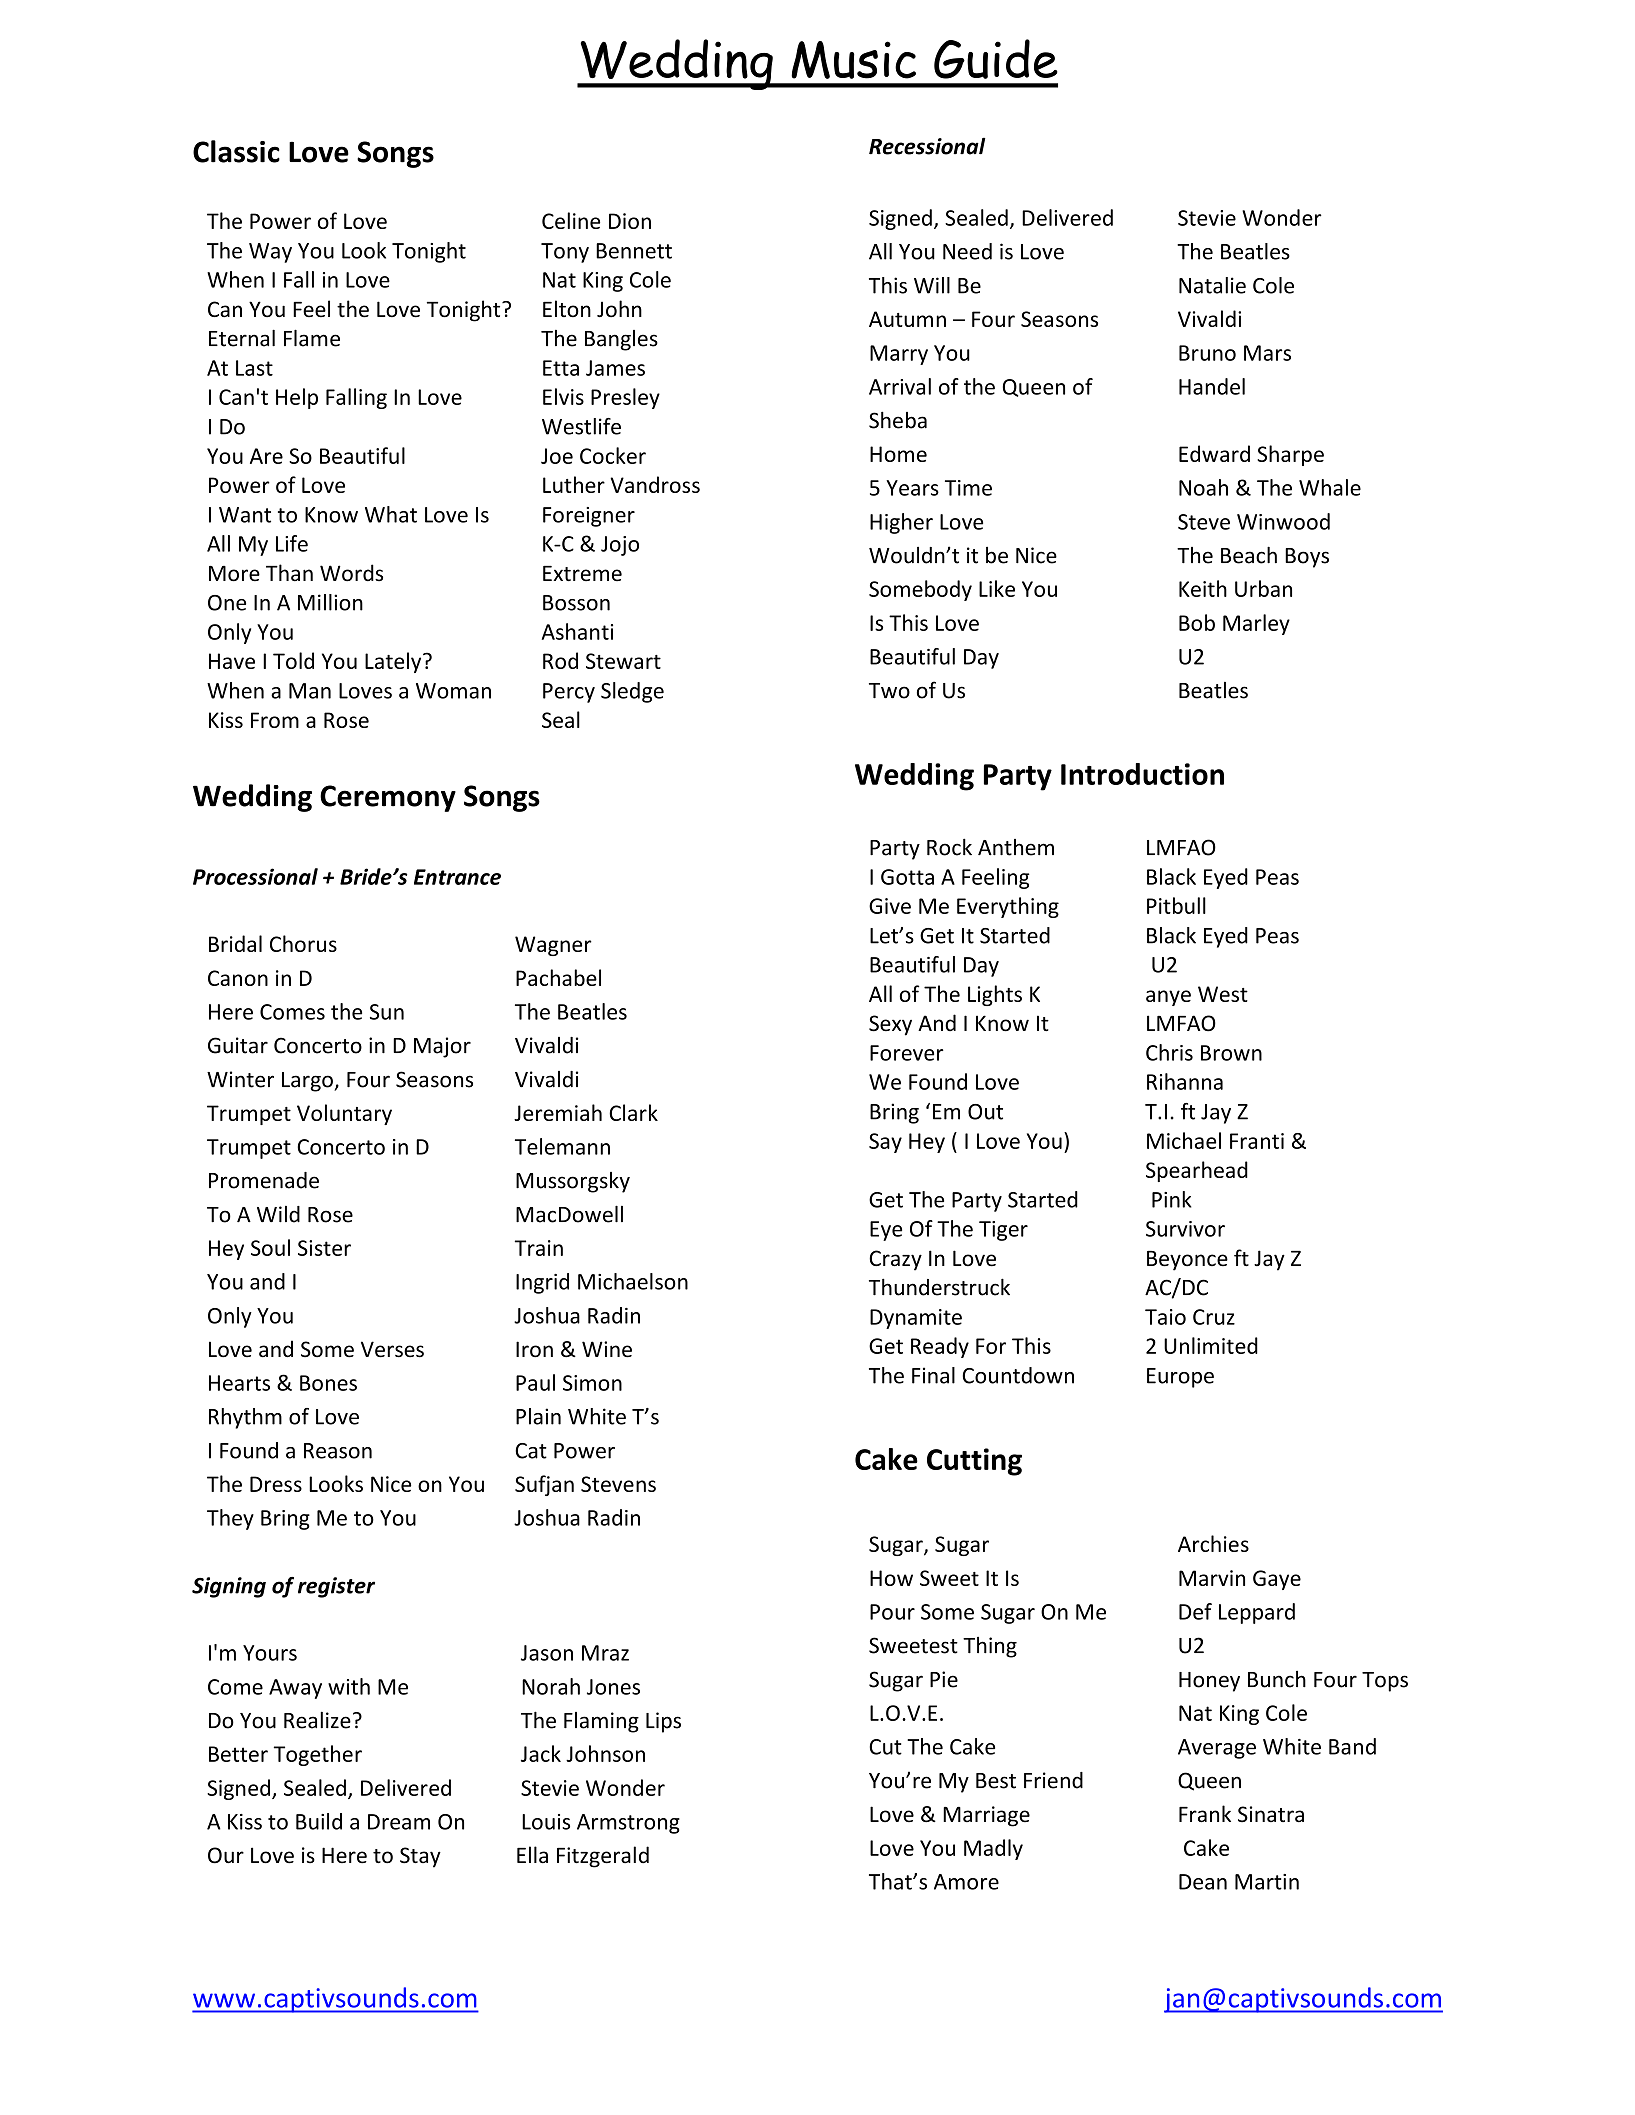 The height and width of the screenshot is (2115, 1635). I want to click on Beyonce, so click(1187, 1261).
